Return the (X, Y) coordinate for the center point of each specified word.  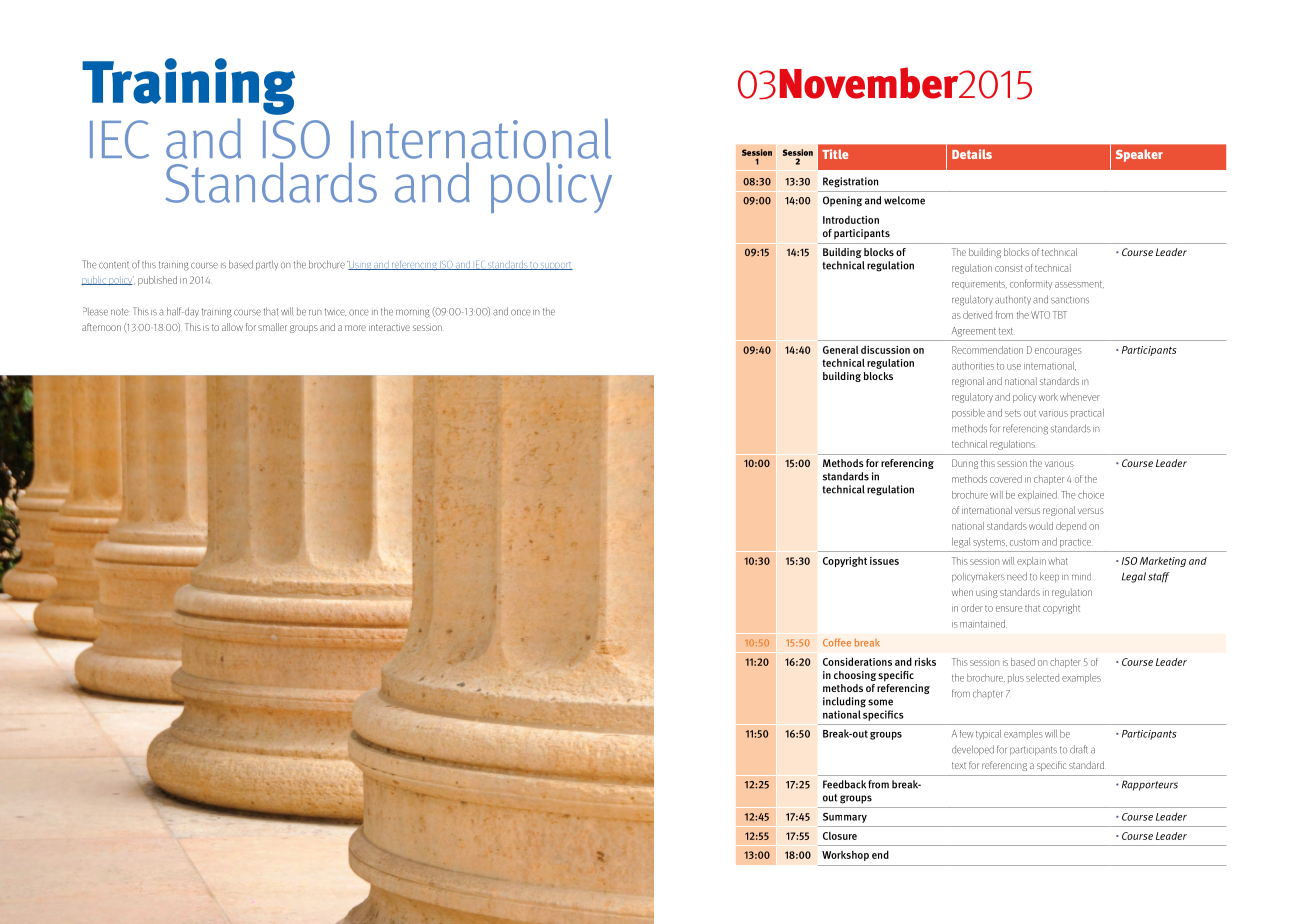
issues (884, 561)
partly (267, 265)
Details (972, 154)
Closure (840, 836)
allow (232, 327)
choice (1091, 495)
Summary (845, 818)
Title (835, 154)
